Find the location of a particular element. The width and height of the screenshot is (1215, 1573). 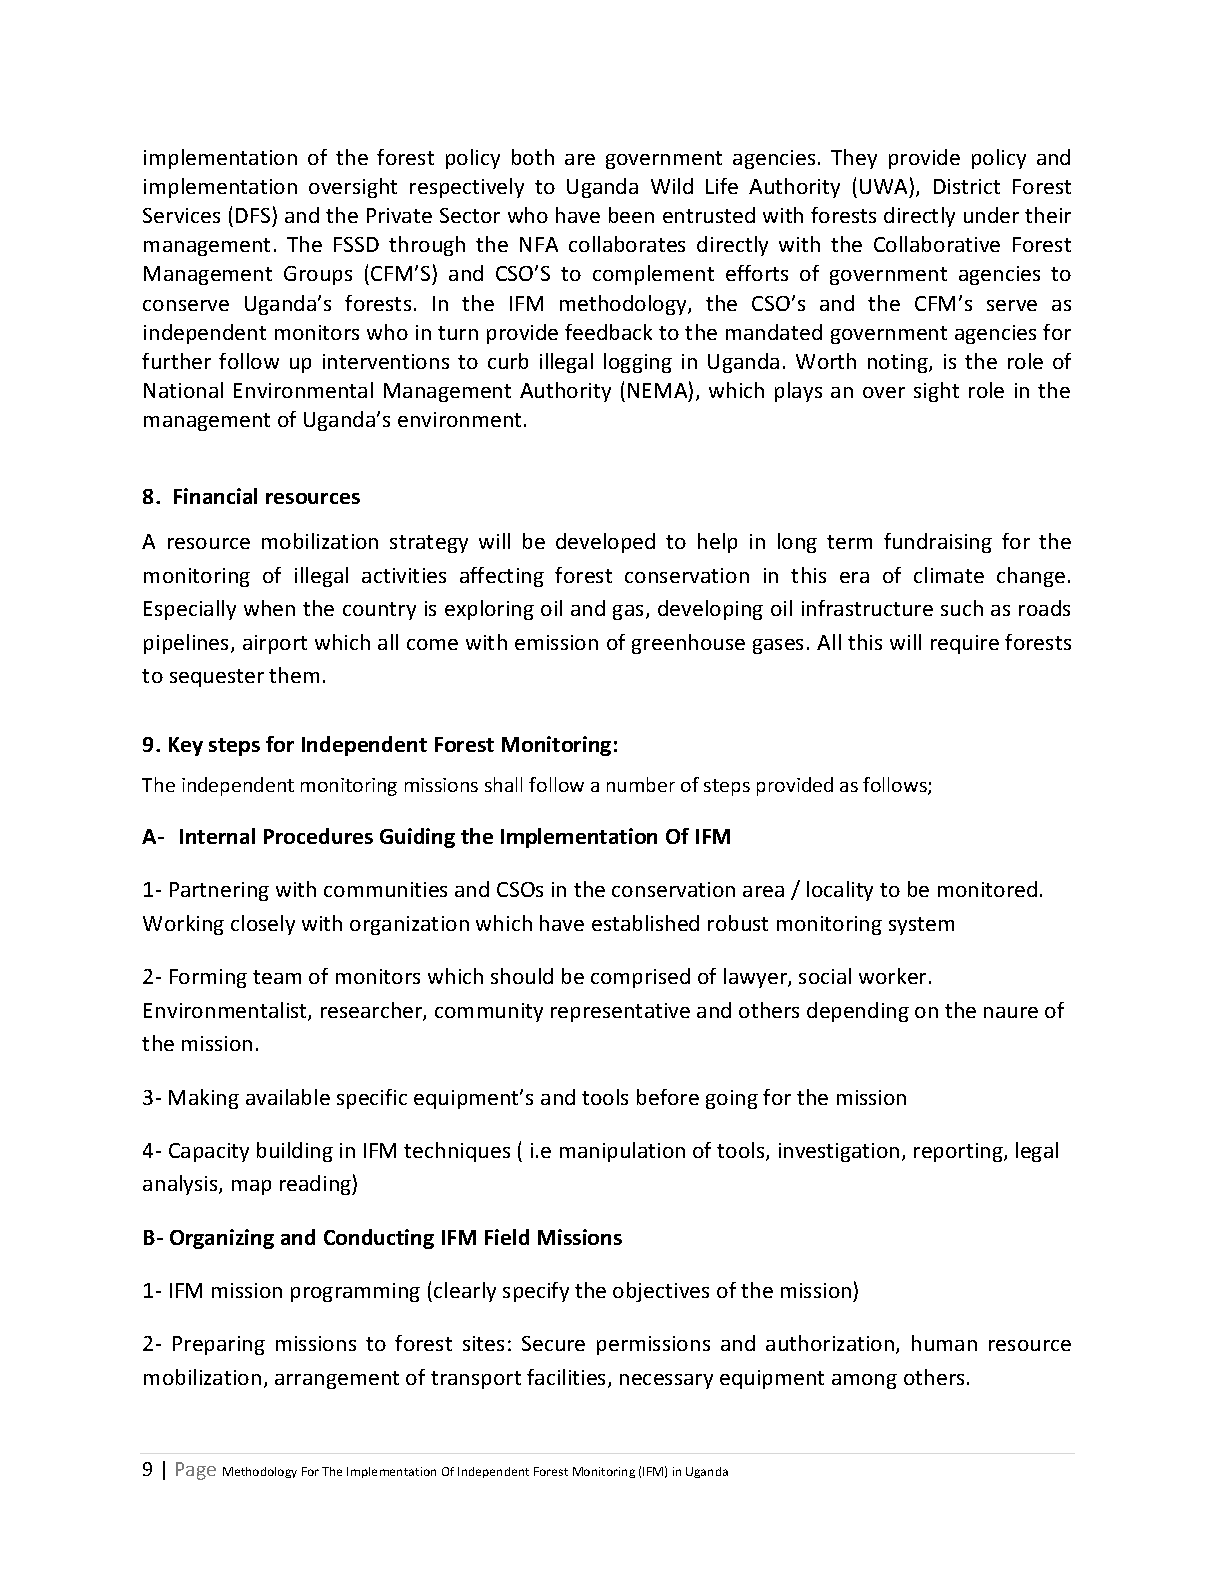

been is located at coordinates (631, 215).
